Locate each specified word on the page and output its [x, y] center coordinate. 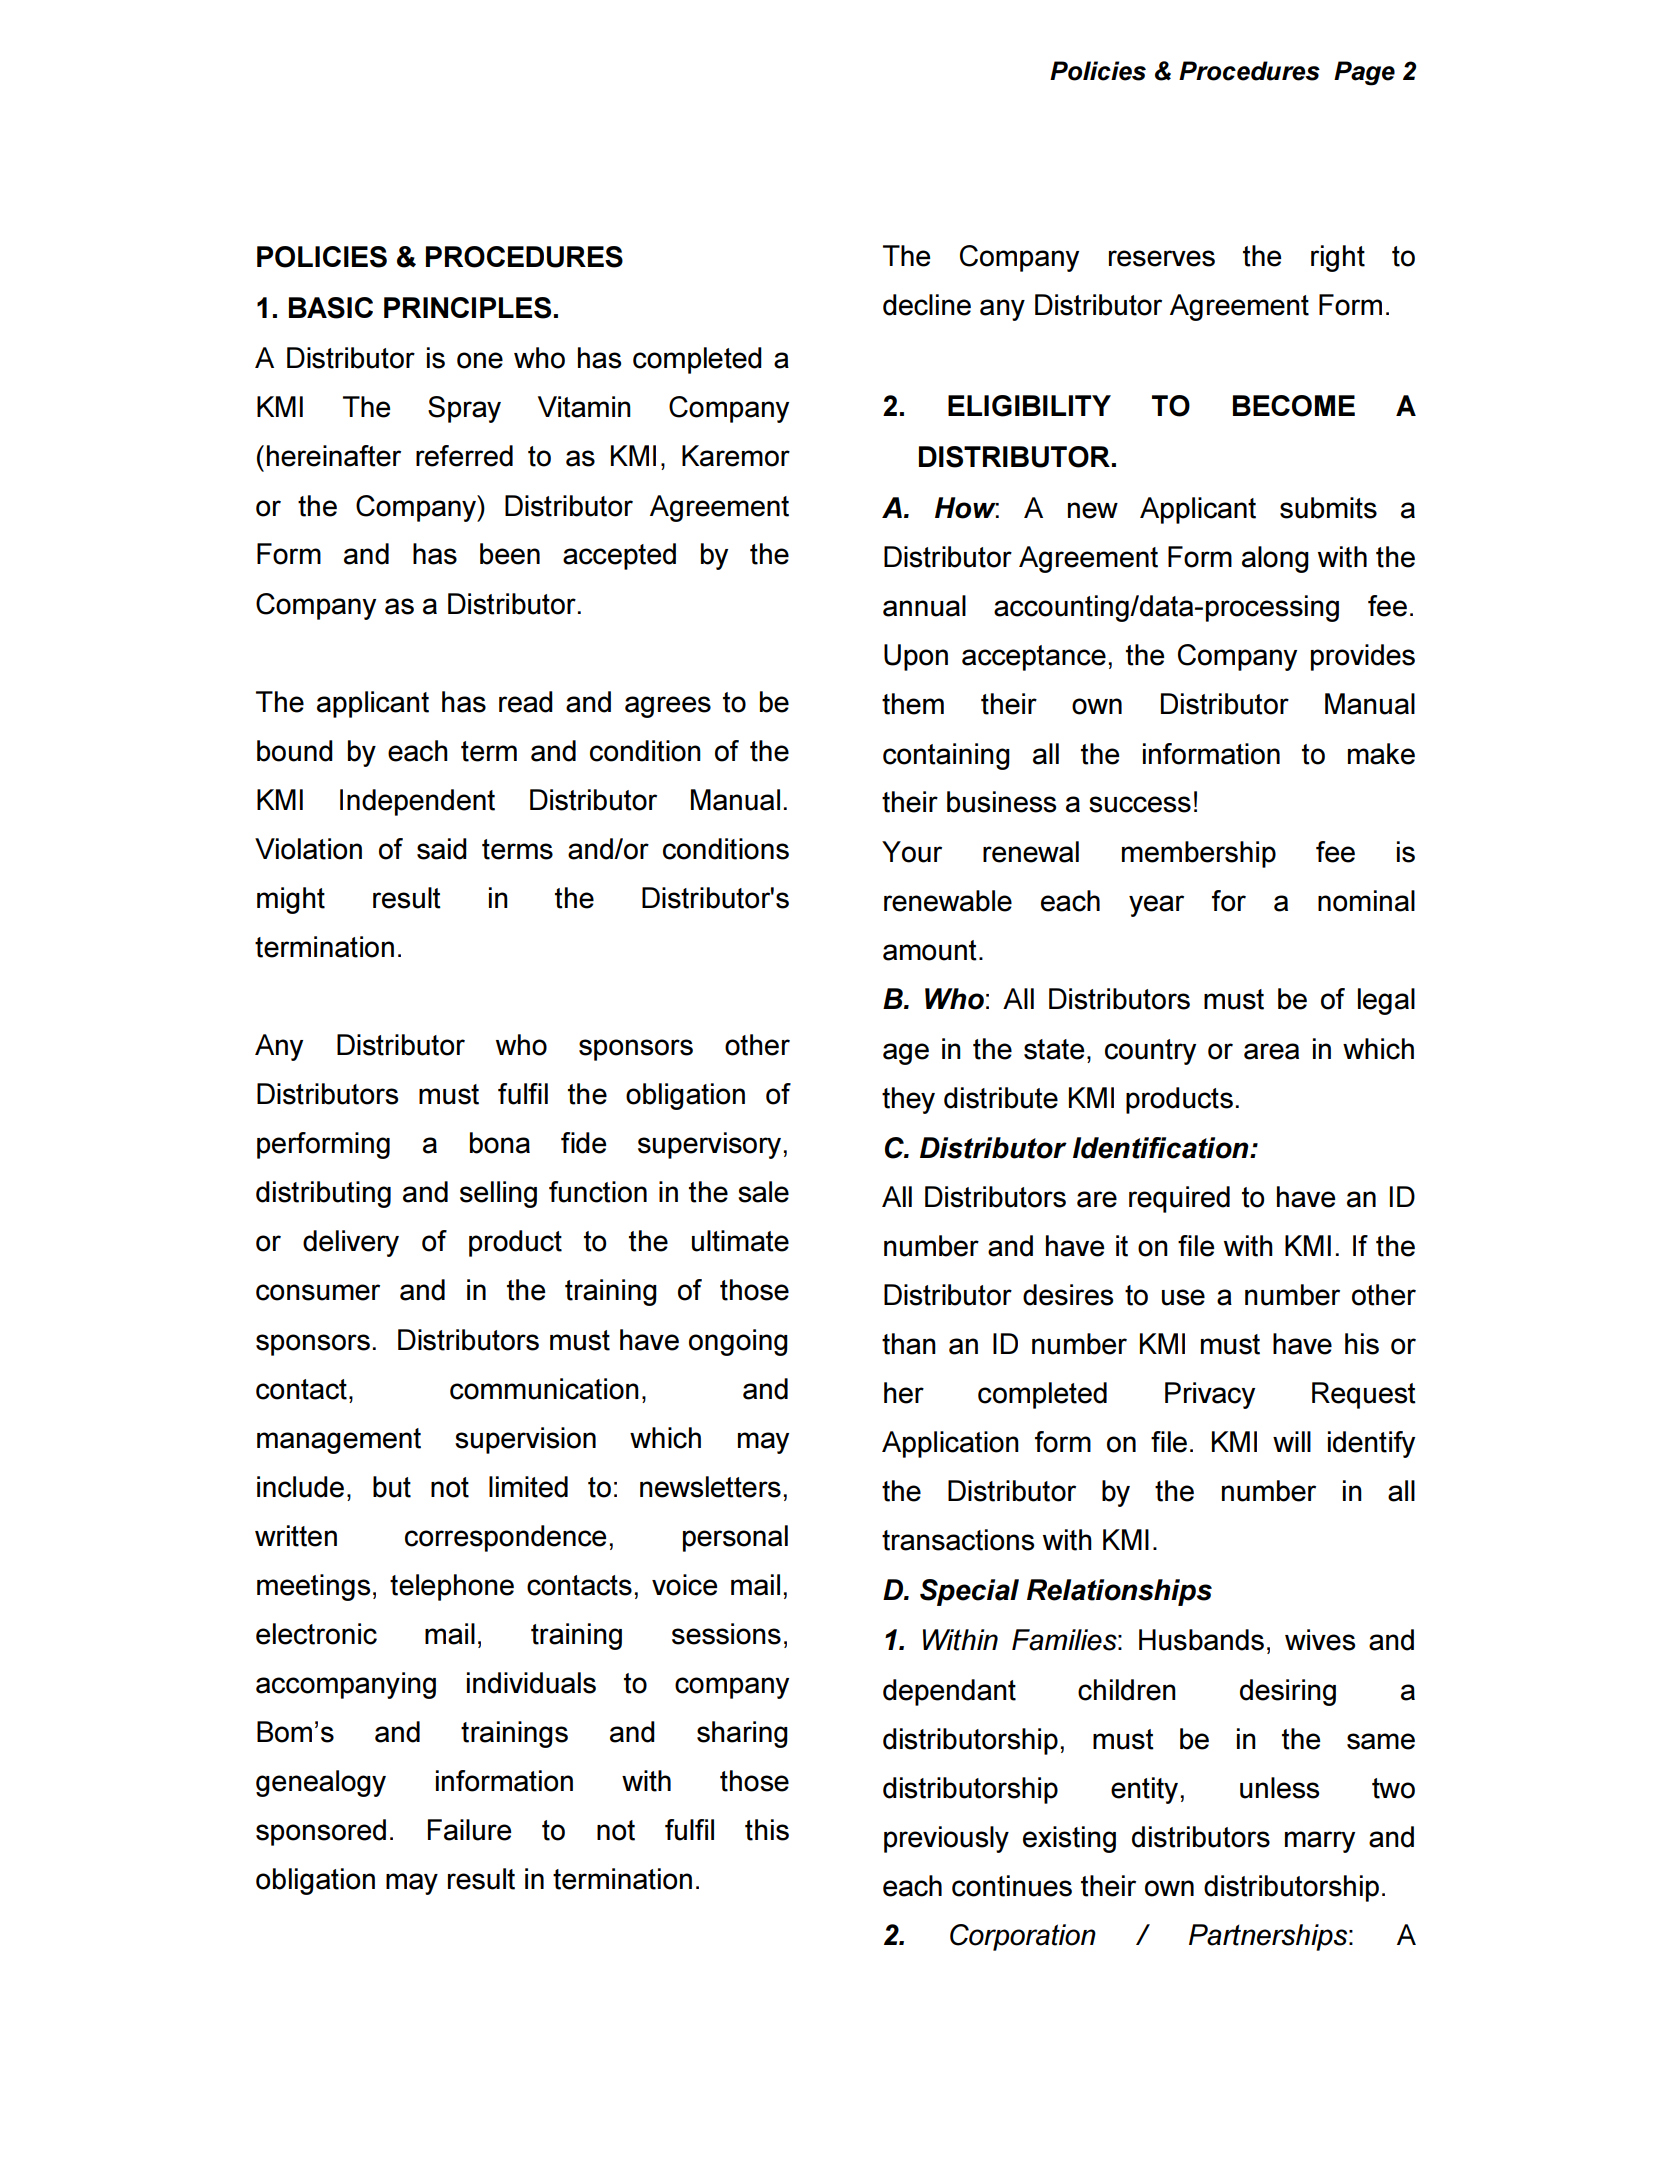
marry [1320, 1842]
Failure [469, 1830]
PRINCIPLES [467, 308]
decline [927, 305]
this [767, 1830]
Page [1364, 73]
